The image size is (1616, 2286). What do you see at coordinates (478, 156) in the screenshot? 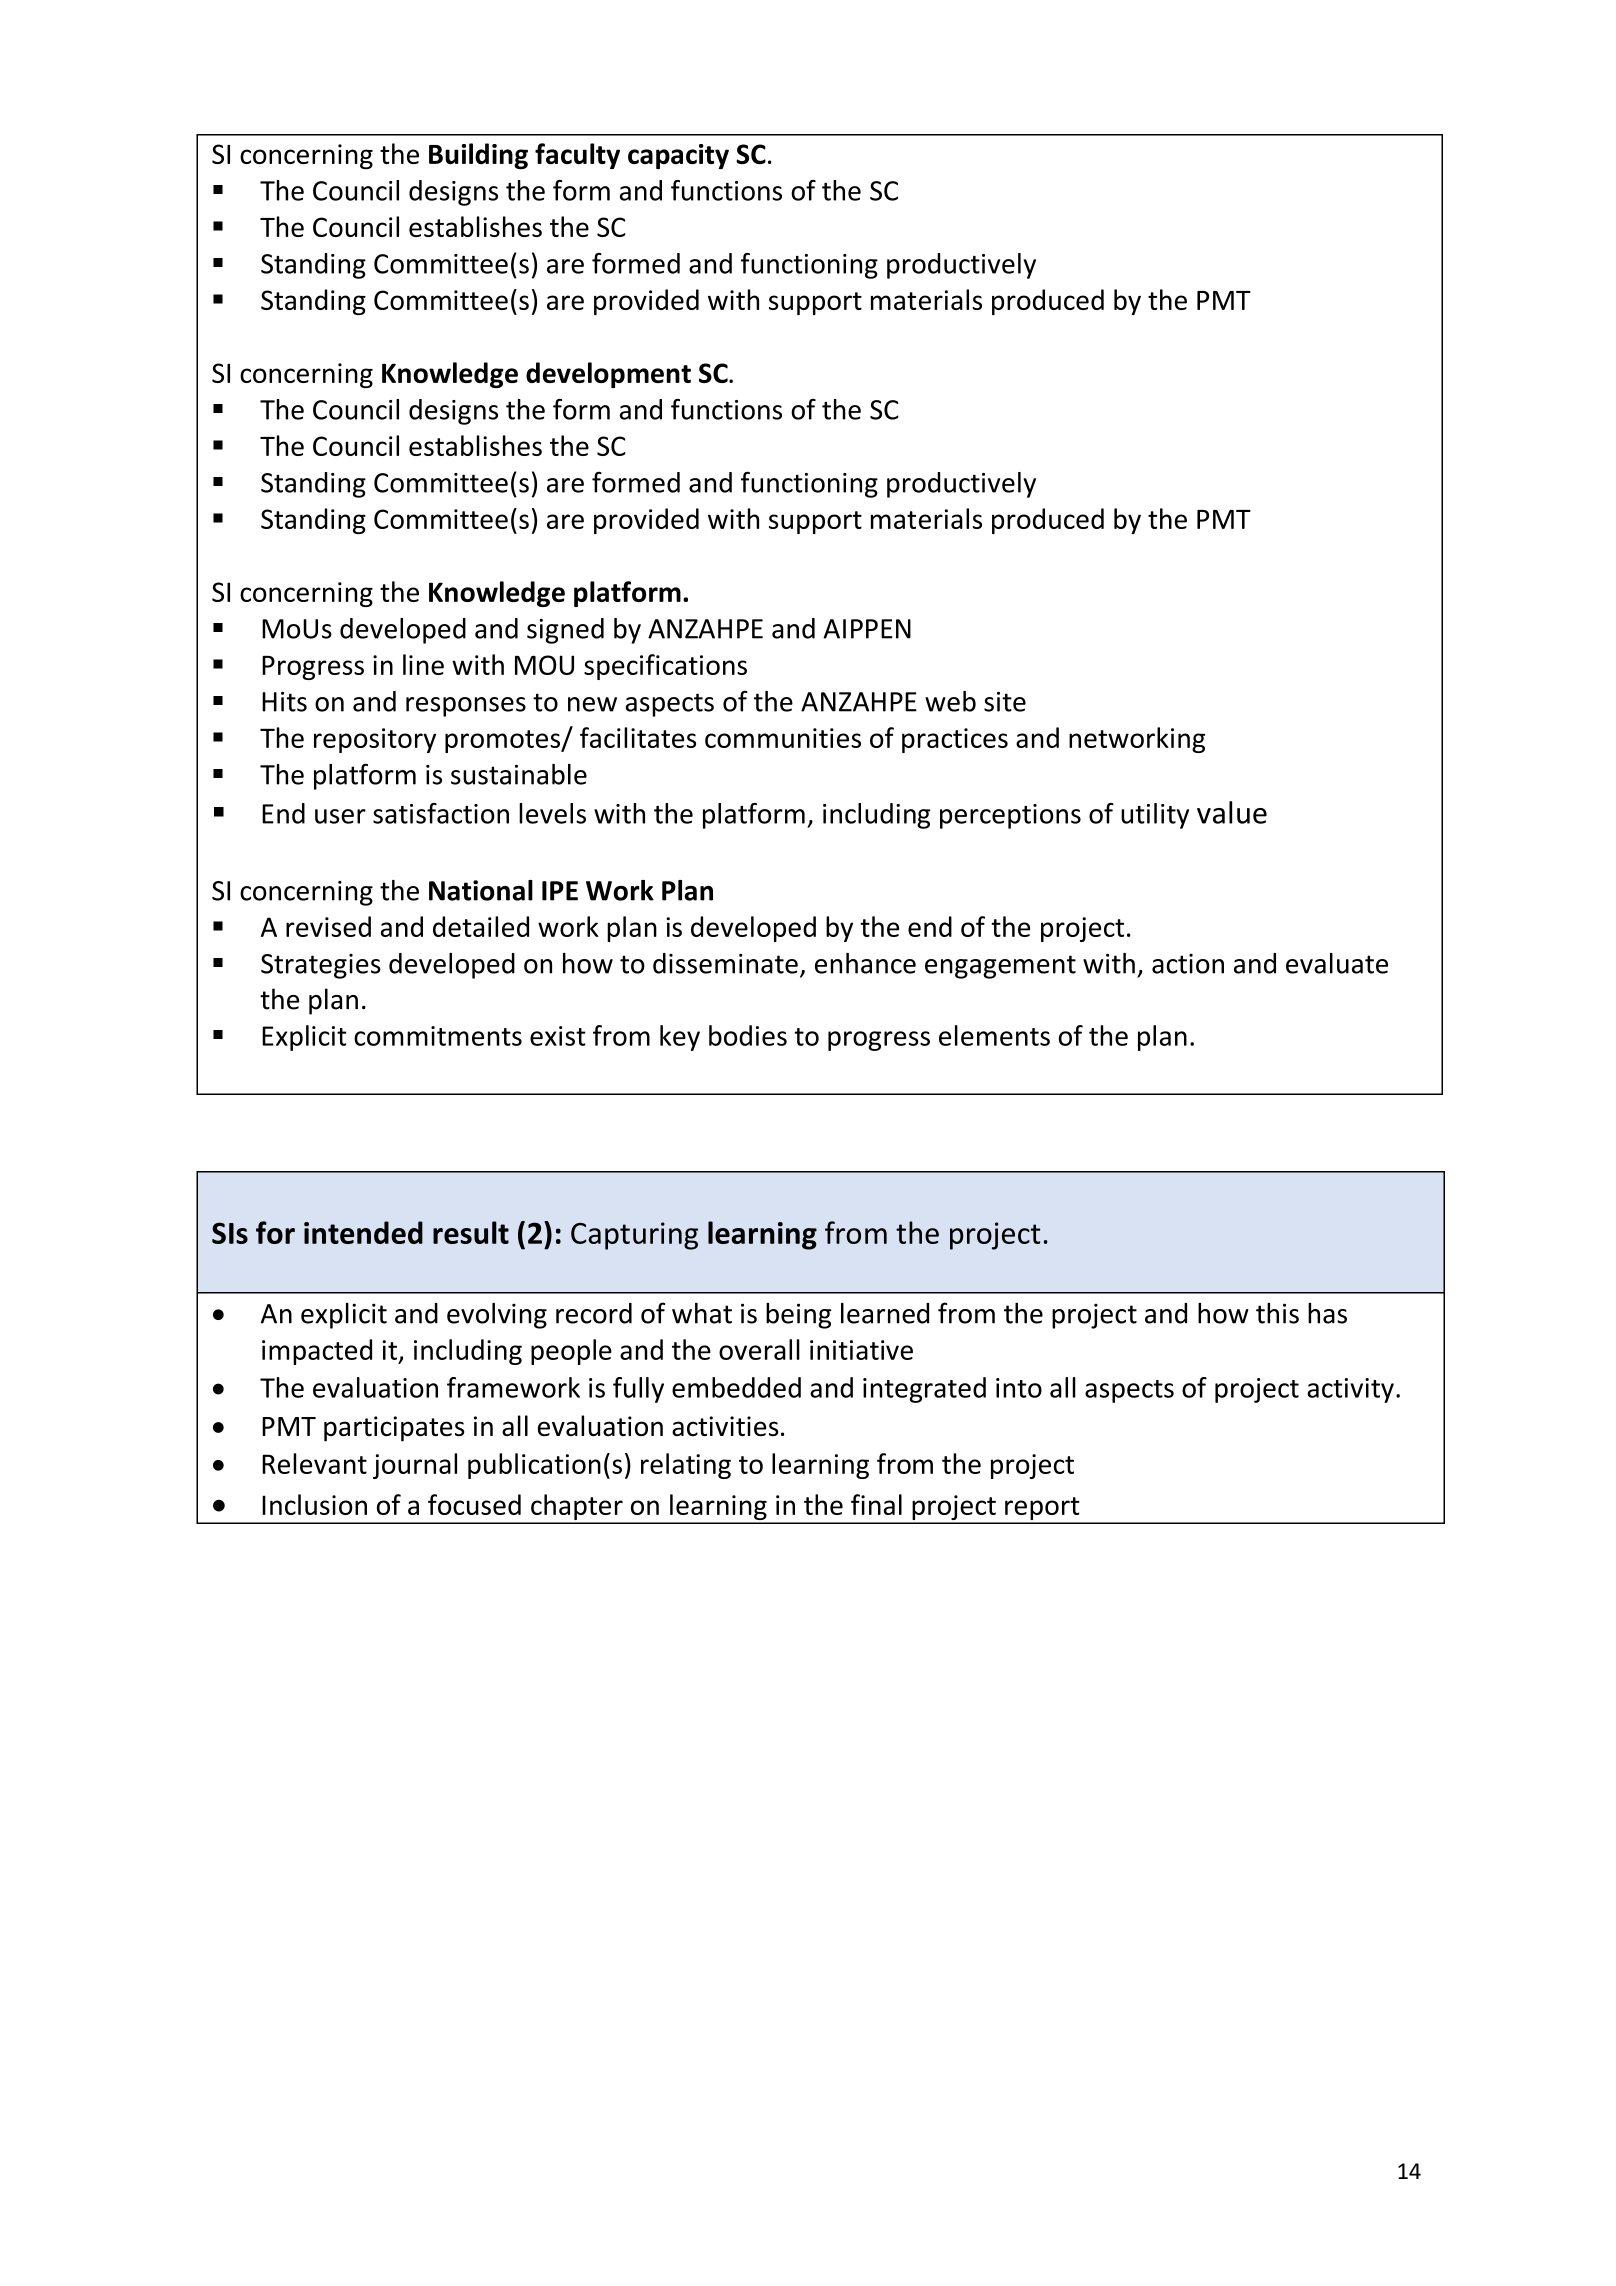
I see `Building` at bounding box center [478, 156].
